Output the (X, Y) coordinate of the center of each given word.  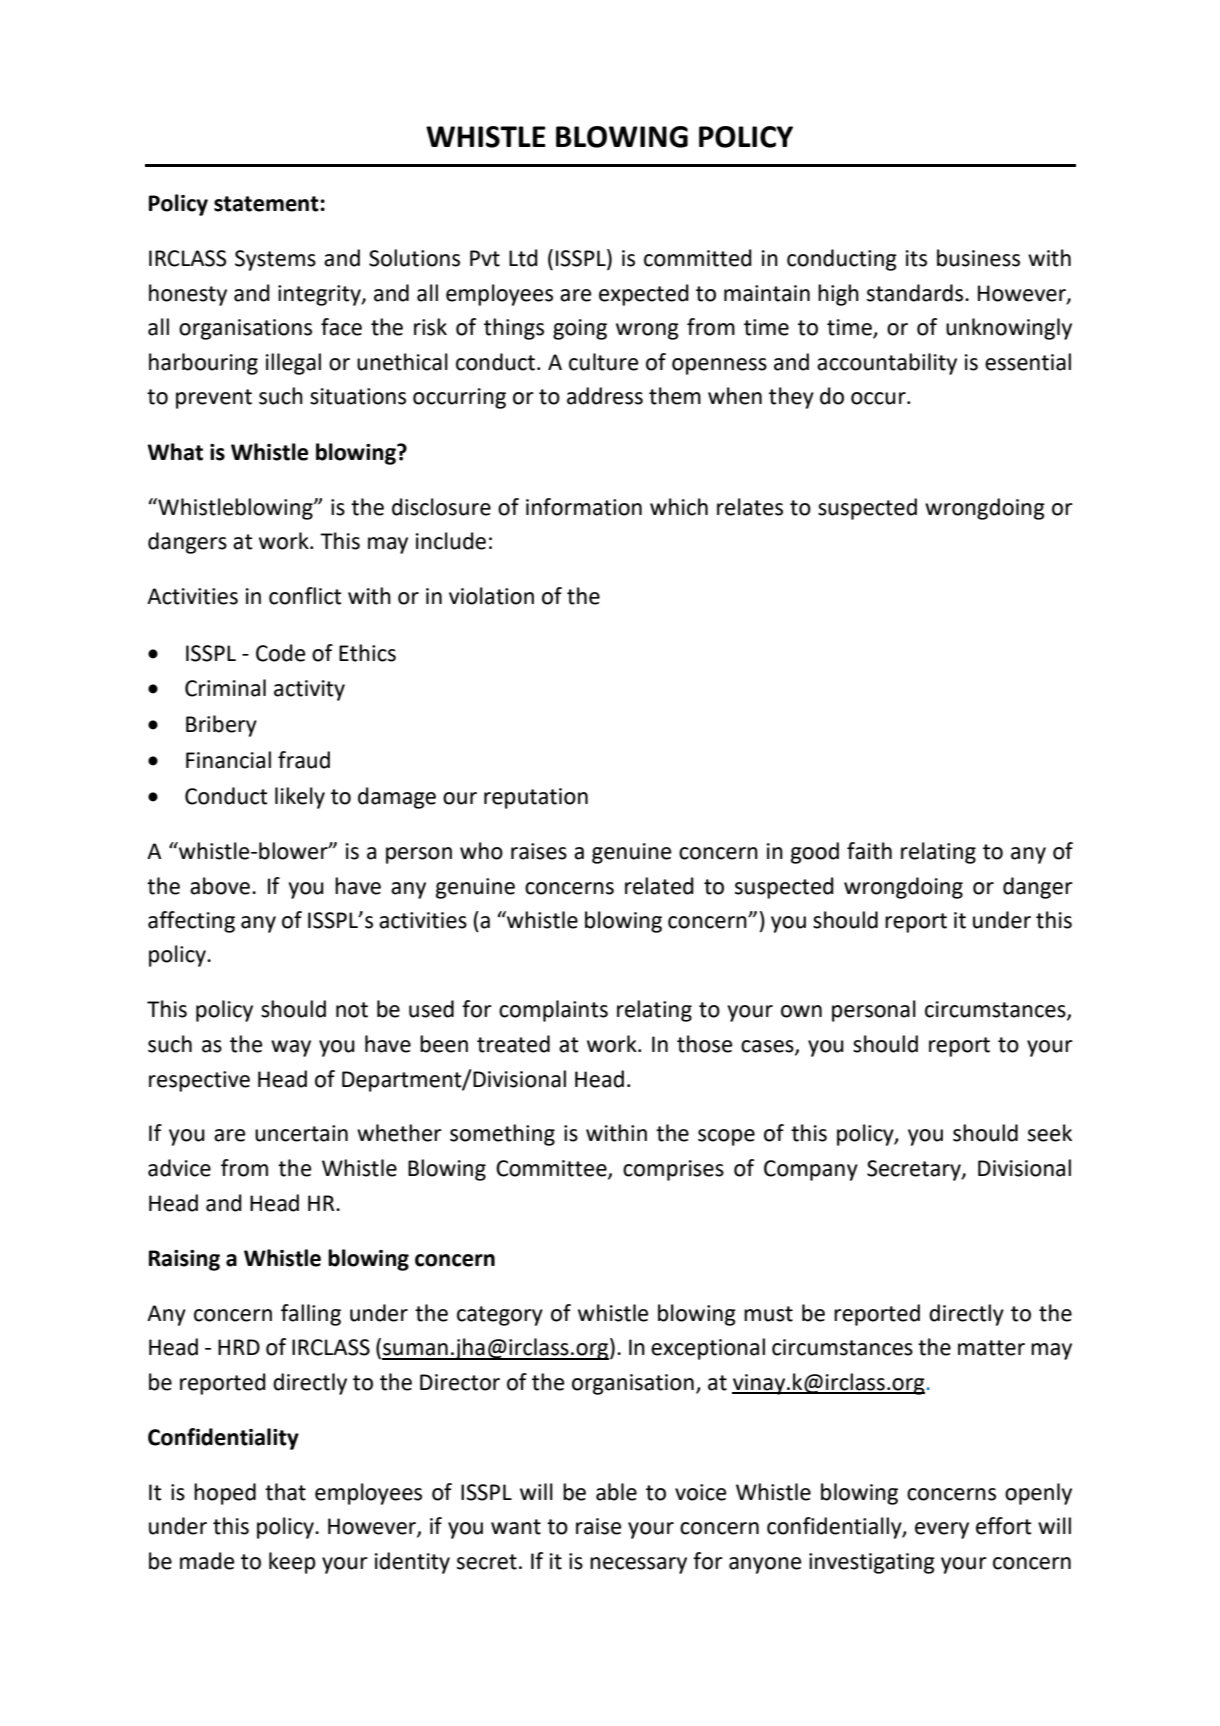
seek (1050, 1133)
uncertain (301, 1133)
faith (869, 851)
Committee (552, 1169)
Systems (275, 260)
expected (644, 295)
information (584, 507)
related (659, 886)
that (285, 1492)
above (220, 886)
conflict (305, 596)
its (916, 258)
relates (750, 507)
